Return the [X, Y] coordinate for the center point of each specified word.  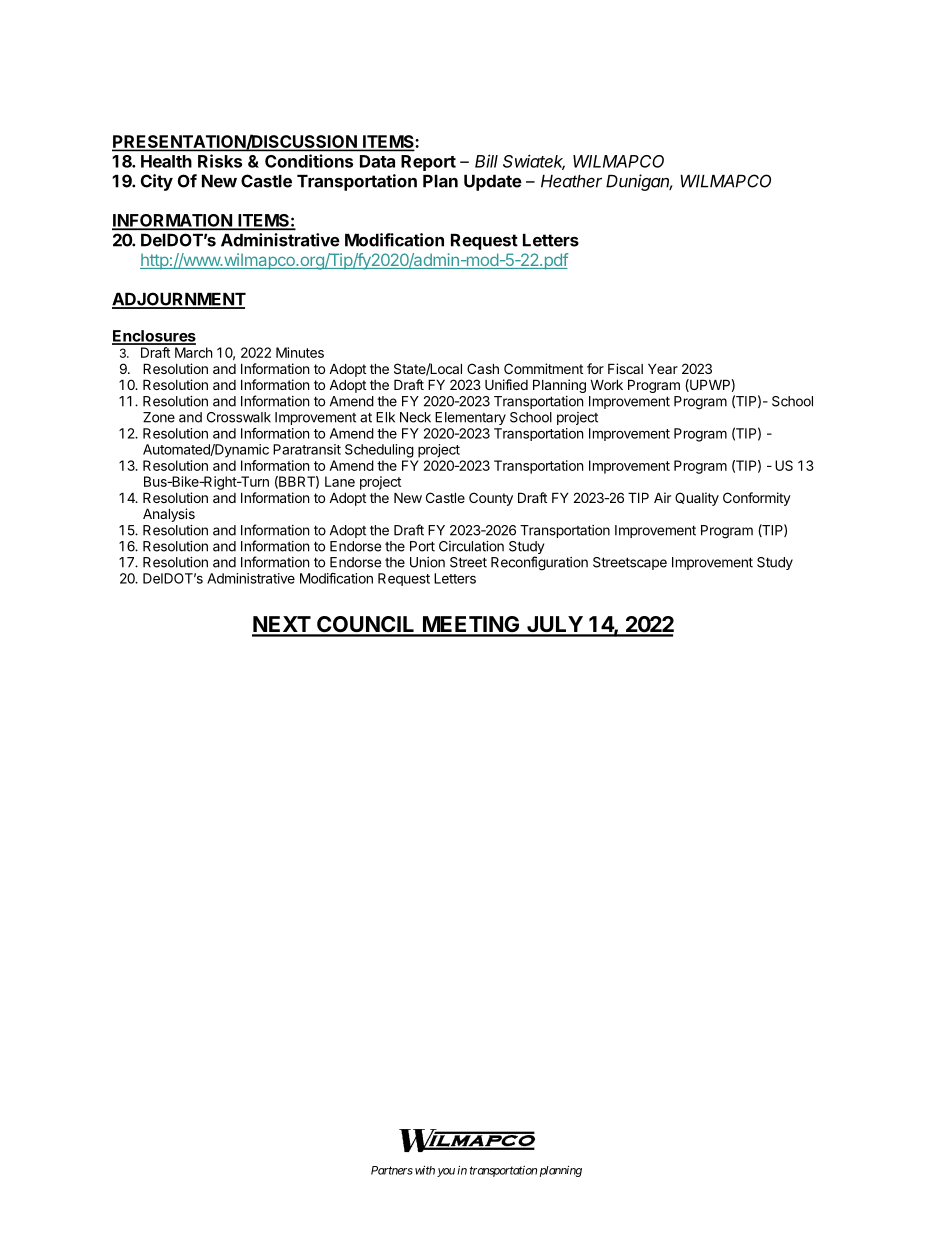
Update [493, 183]
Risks [220, 161]
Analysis [169, 515]
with [425, 1170]
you [446, 1172]
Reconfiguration [539, 563]
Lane [340, 481]
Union [427, 562]
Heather [571, 181]
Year [663, 368]
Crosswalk [239, 417]
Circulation [471, 546]
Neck [415, 417]
